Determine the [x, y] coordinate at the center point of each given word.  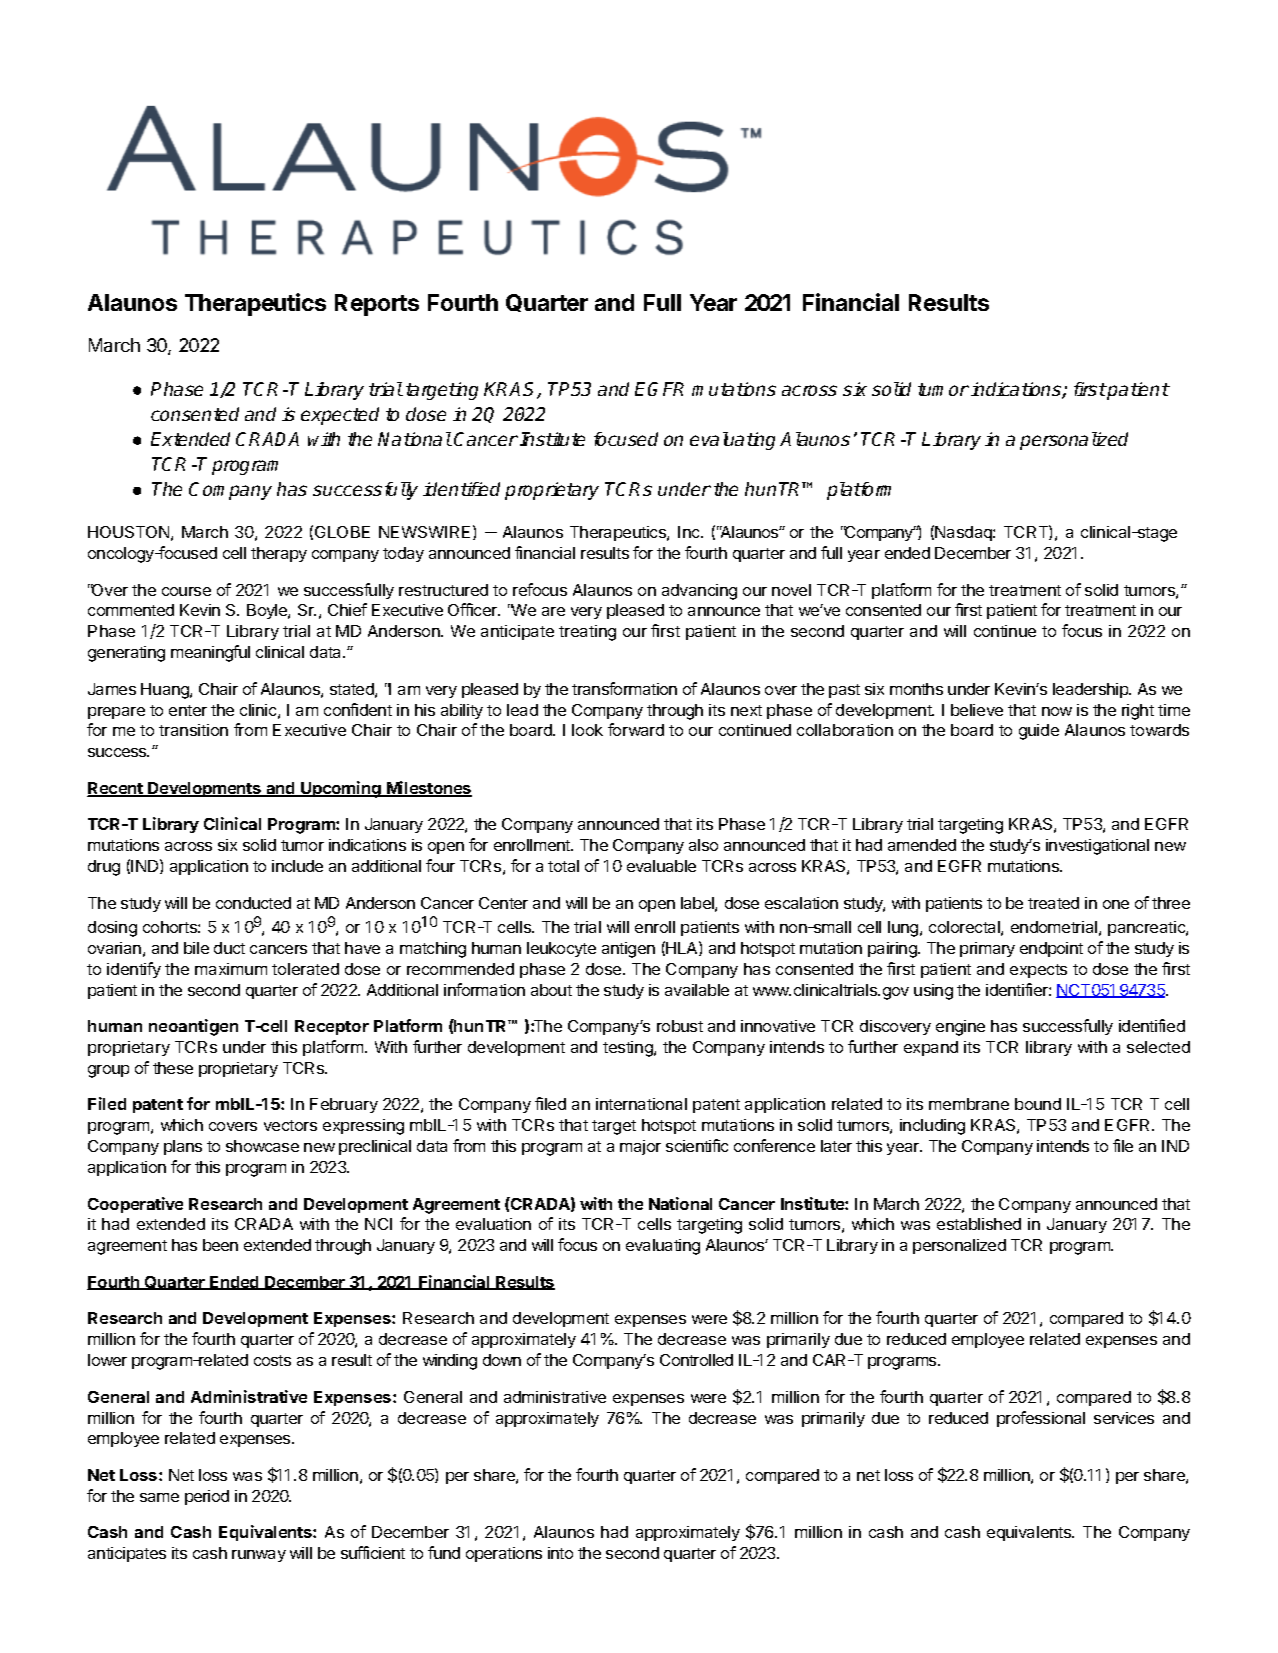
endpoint [1051, 949]
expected [340, 416]
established [979, 1224]
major [640, 1147]
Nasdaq [964, 533]
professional [1041, 1419]
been [220, 1245]
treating [587, 633]
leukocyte [561, 949]
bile [196, 948]
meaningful [210, 653]
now [1057, 711]
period [207, 1497]
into [560, 1553]
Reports [377, 305]
